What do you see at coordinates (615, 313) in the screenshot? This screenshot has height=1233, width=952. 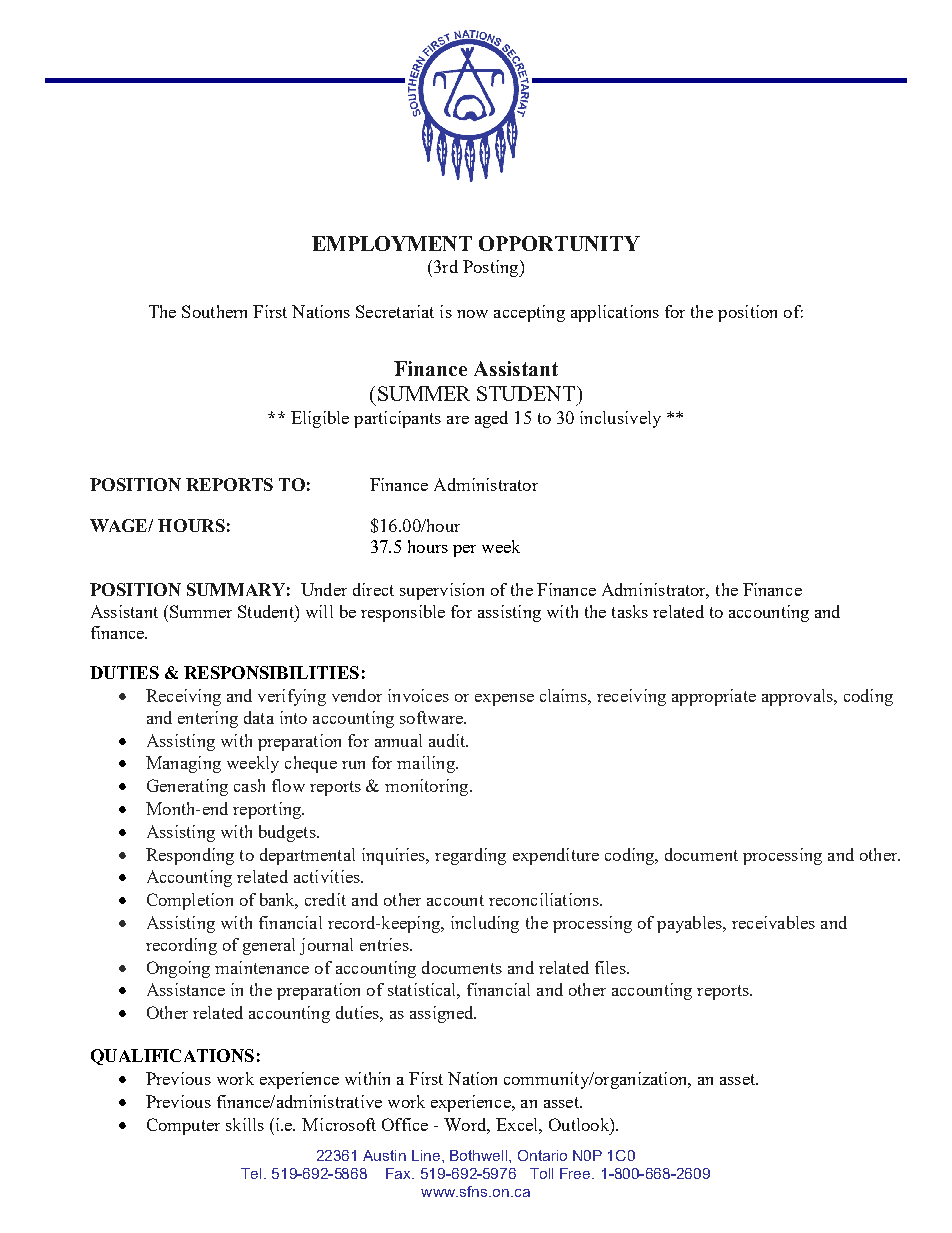 I see `applications` at bounding box center [615, 313].
